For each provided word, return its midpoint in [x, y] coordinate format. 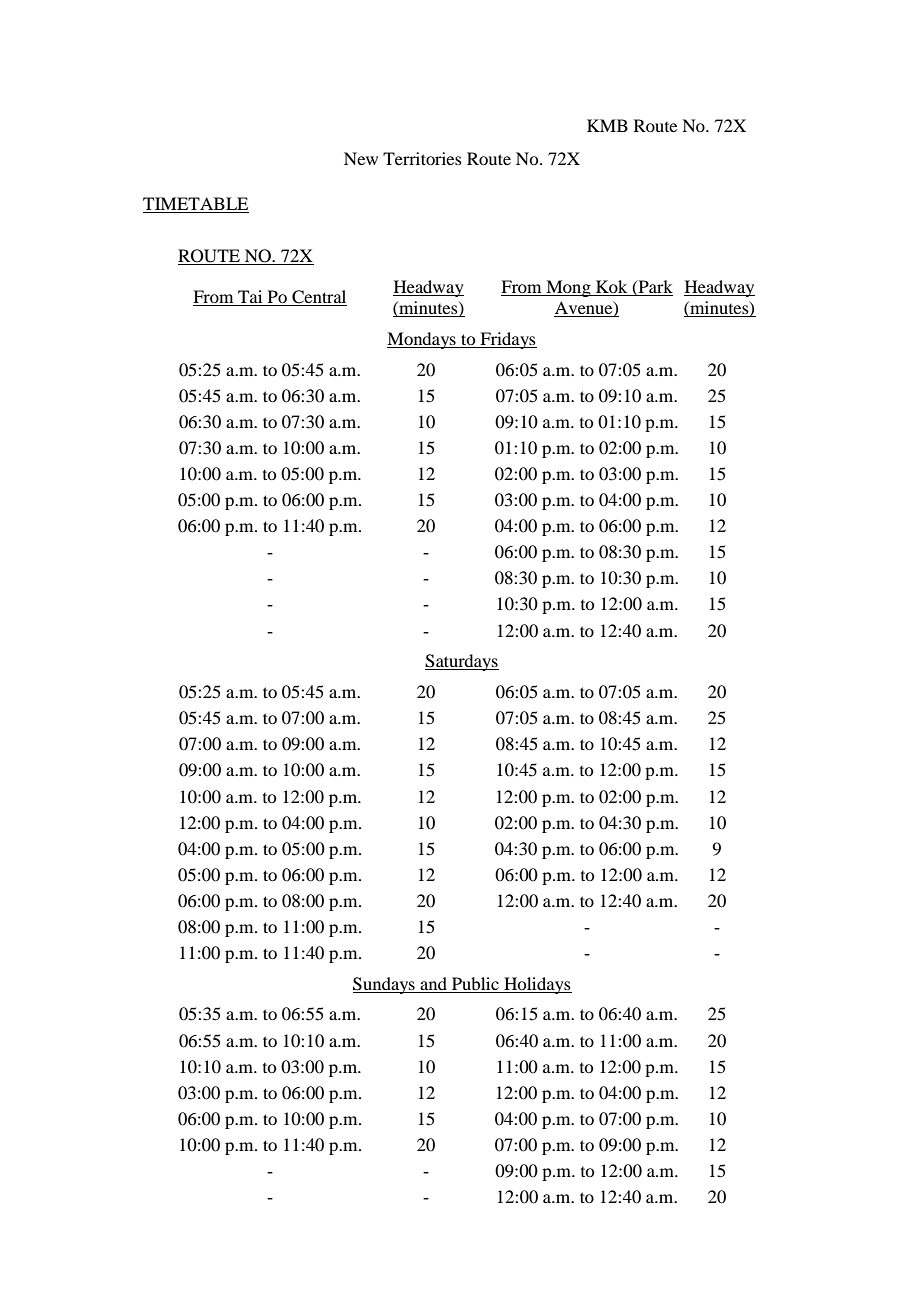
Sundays [385, 985]
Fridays [507, 340]
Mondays [422, 340]
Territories [422, 158]
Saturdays [462, 662]
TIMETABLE [195, 203]
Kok [611, 286]
